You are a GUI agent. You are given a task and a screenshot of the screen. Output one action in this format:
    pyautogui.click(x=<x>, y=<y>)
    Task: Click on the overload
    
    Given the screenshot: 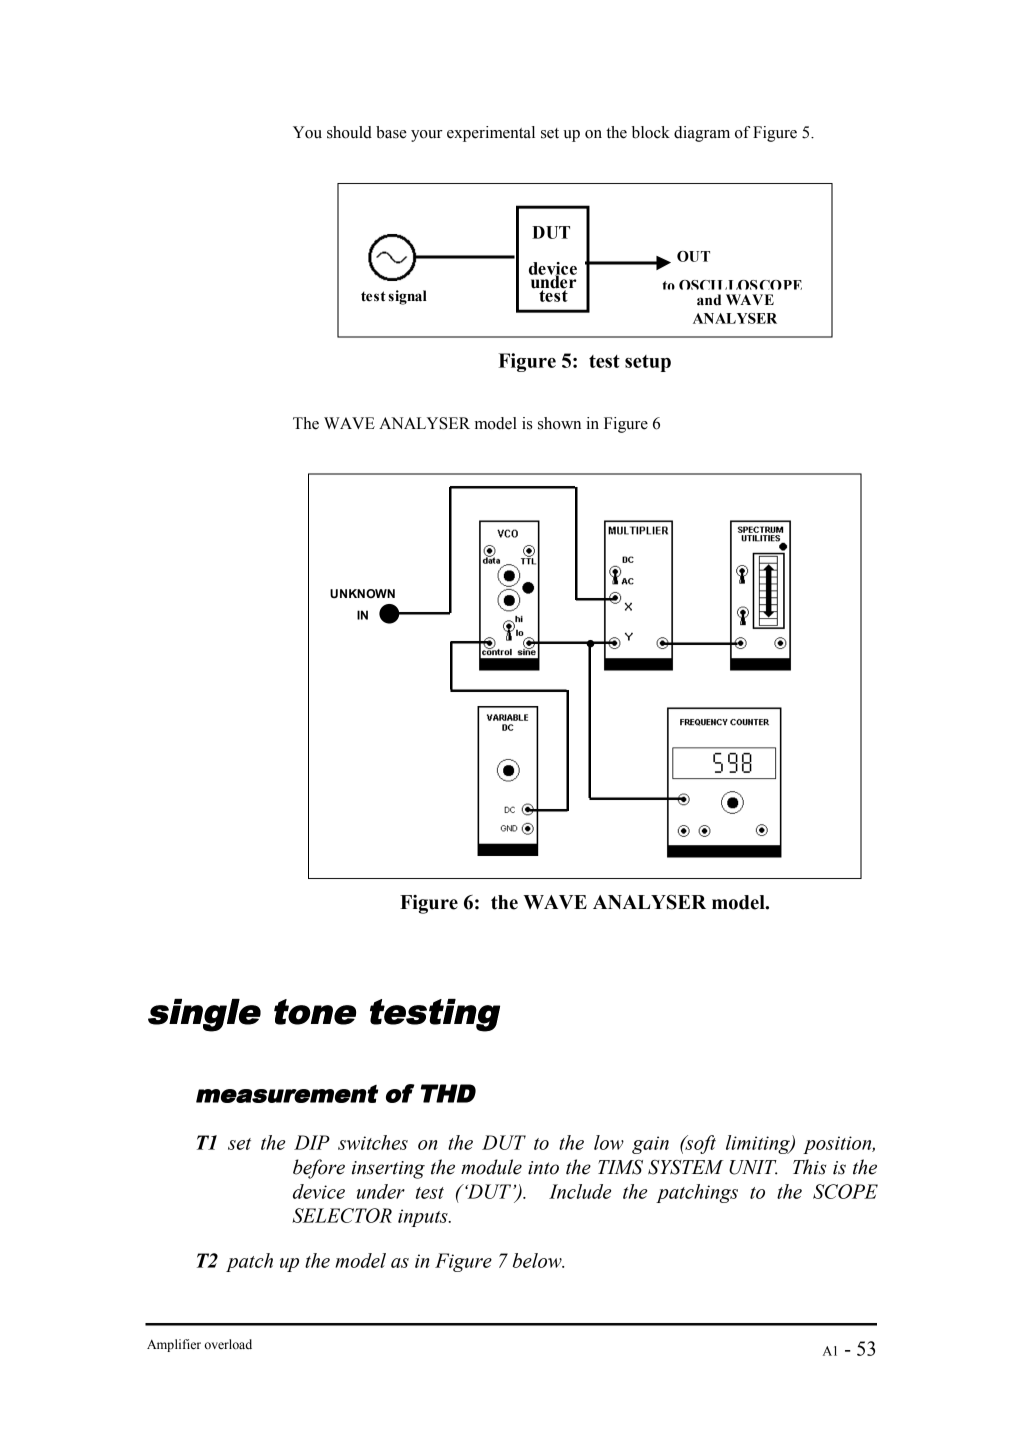 What is the action you would take?
    pyautogui.click(x=228, y=1344)
